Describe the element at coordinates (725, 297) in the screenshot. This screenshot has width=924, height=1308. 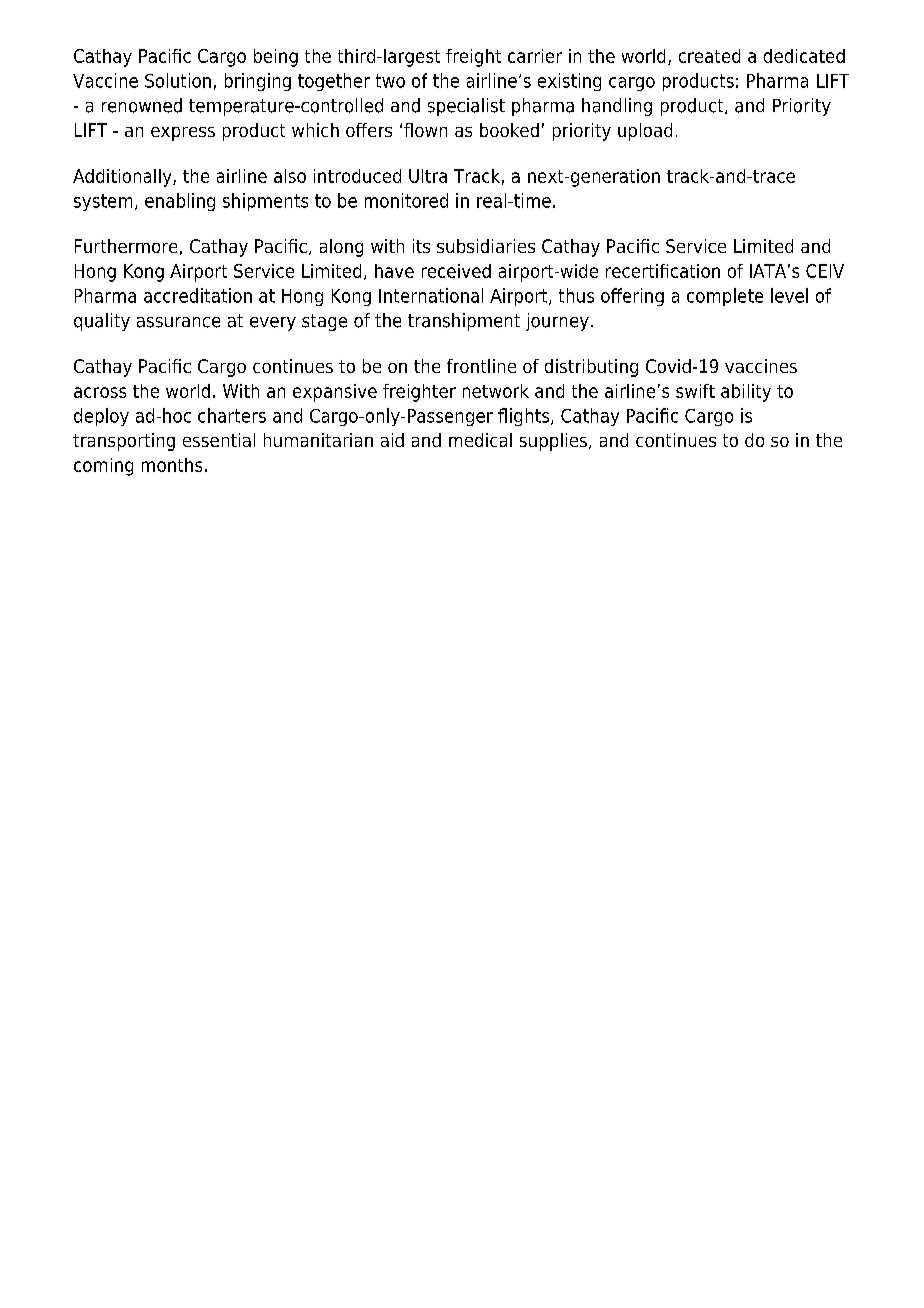
I see `complete` at that location.
